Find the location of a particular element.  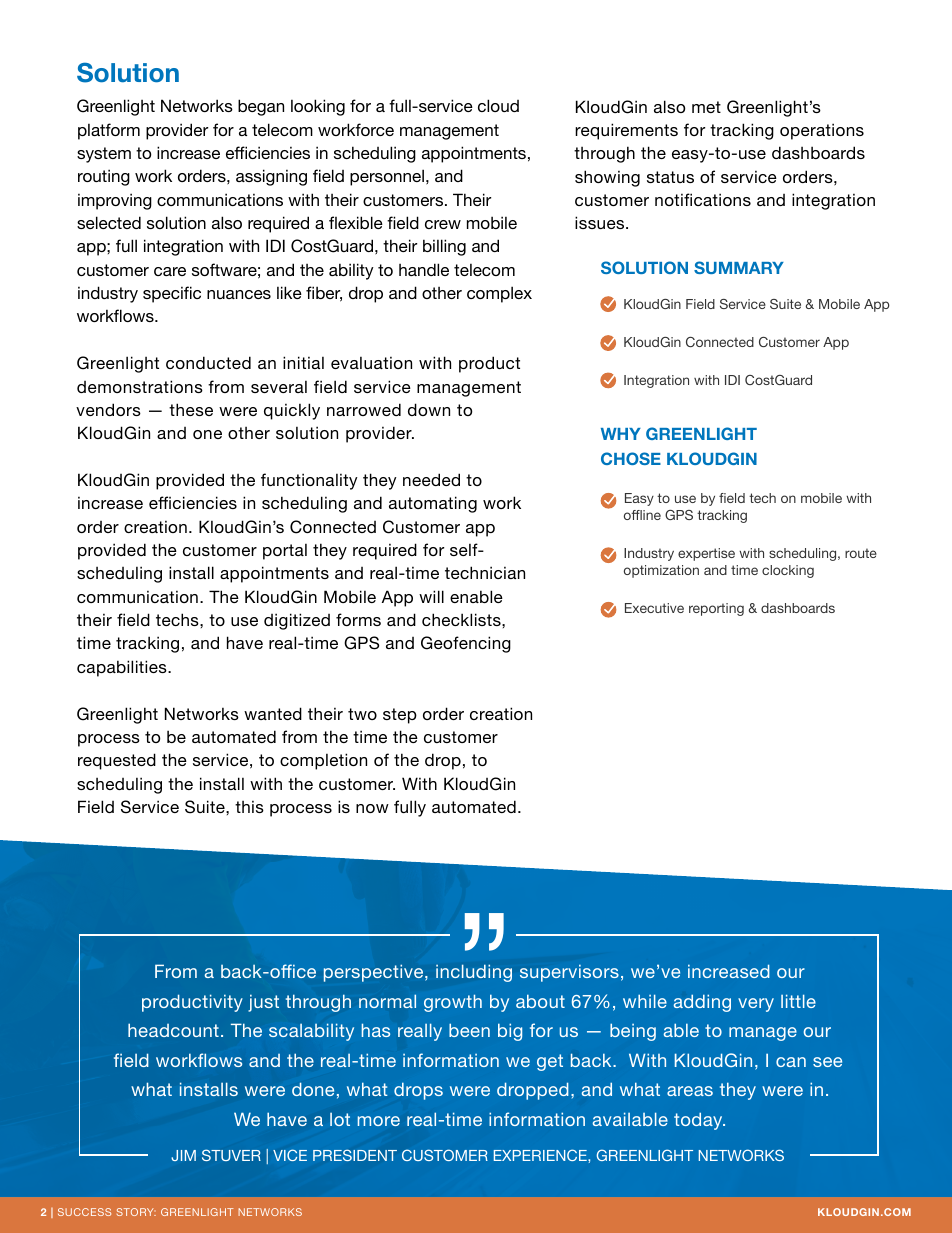

JIM is located at coordinates (183, 1155).
